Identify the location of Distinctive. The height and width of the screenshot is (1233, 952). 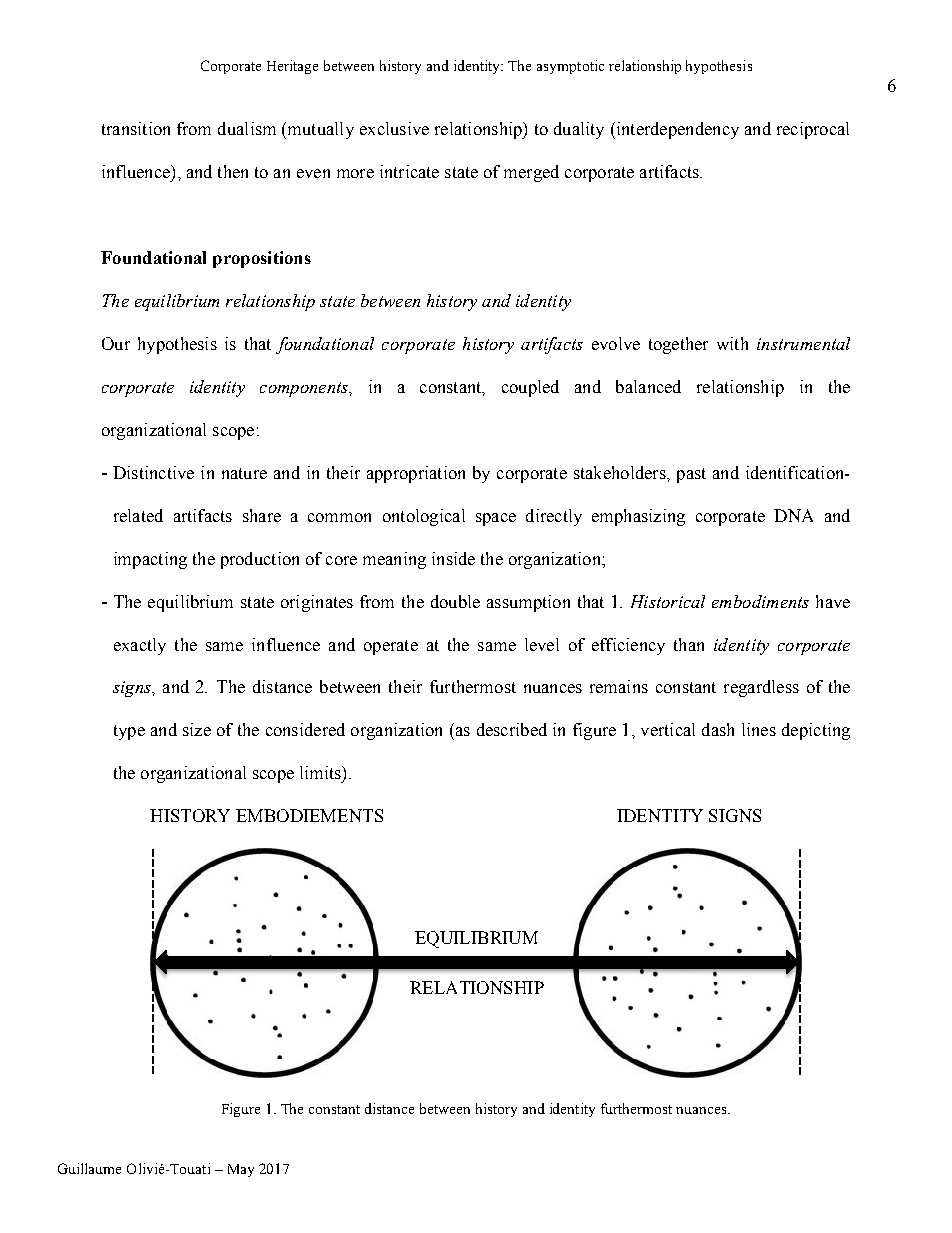
(153, 472).
